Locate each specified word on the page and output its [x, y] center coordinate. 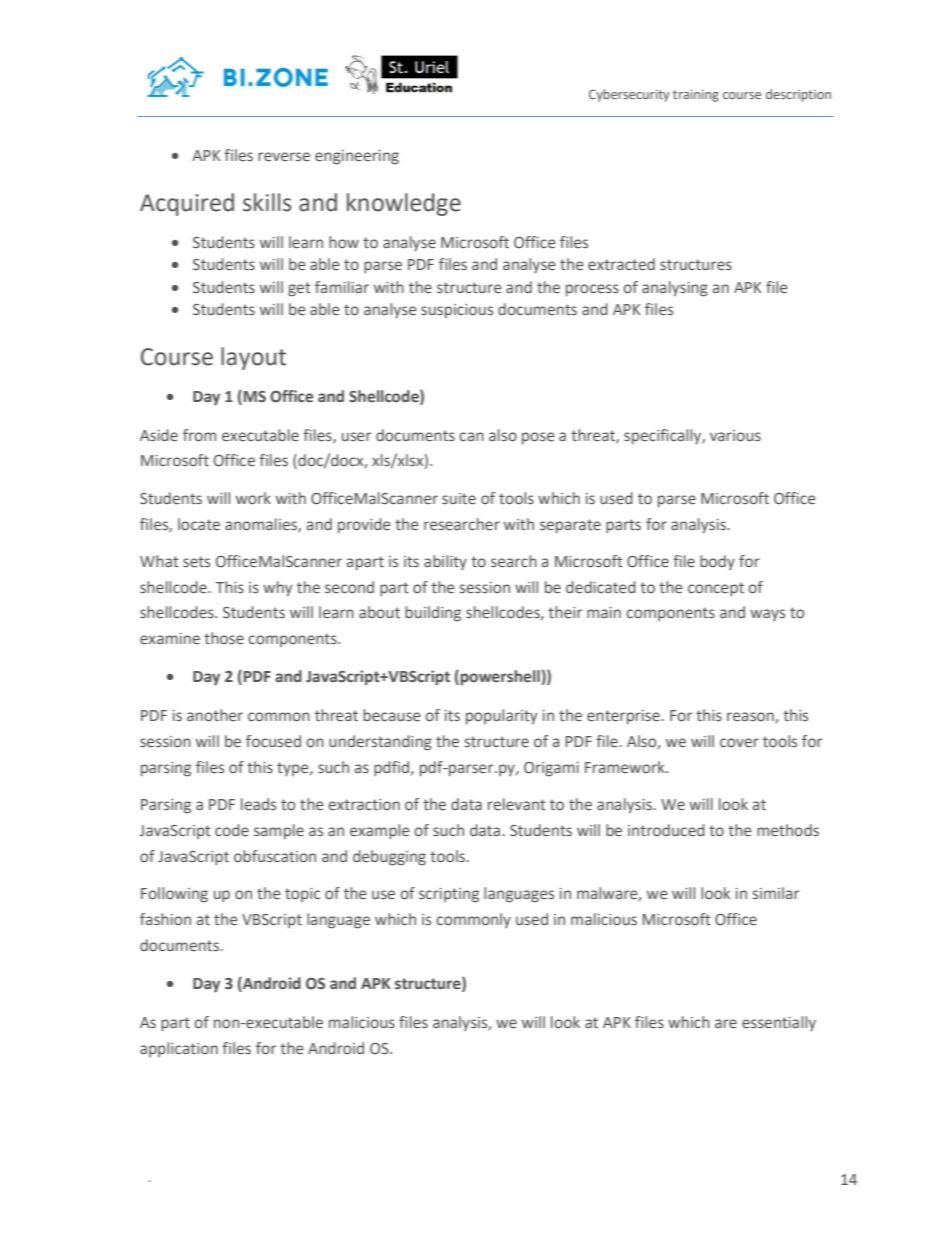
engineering [357, 157]
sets [196, 562]
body [717, 562]
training [696, 95]
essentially [779, 1023]
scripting [449, 895]
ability [445, 562]
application [179, 1049]
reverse [284, 157]
